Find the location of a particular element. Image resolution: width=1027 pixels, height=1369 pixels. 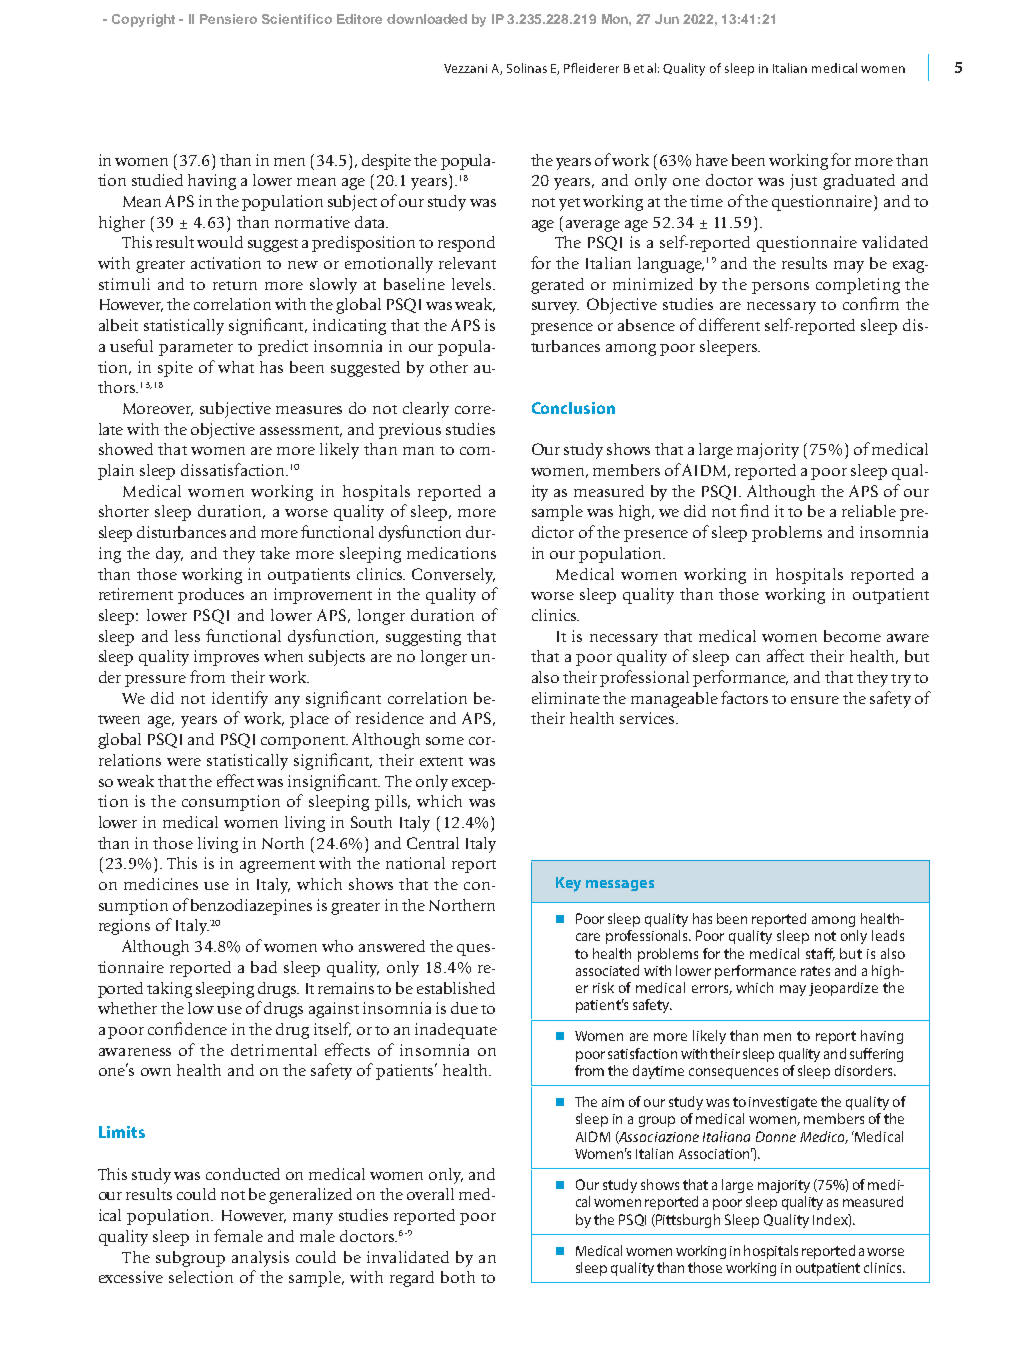

Copyright is located at coordinates (143, 20).
